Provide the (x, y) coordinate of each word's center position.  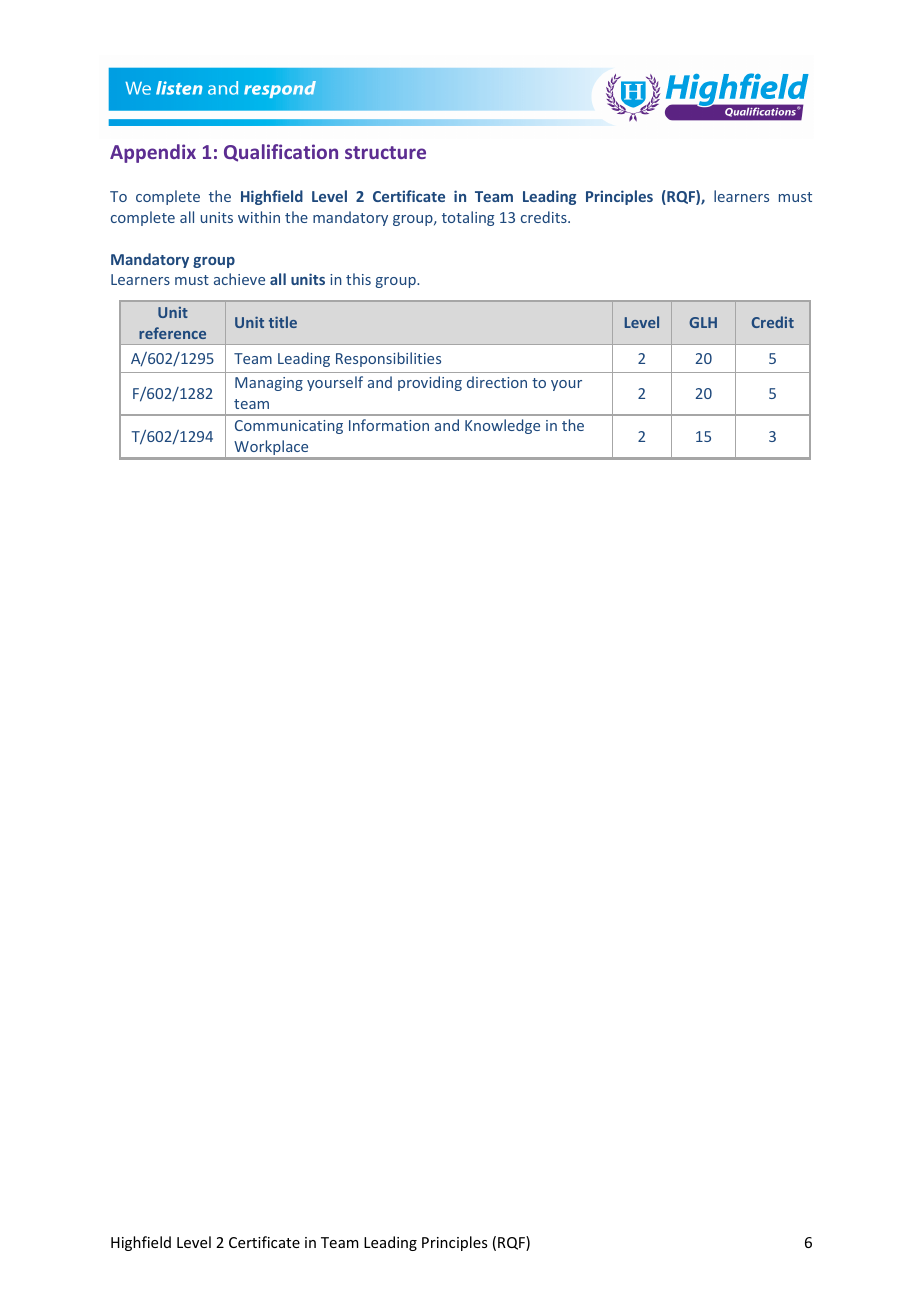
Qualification (281, 153)
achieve (239, 279)
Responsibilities (388, 359)
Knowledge (502, 426)
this (358, 279)
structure (385, 152)
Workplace (271, 447)
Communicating (289, 427)
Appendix (153, 153)
